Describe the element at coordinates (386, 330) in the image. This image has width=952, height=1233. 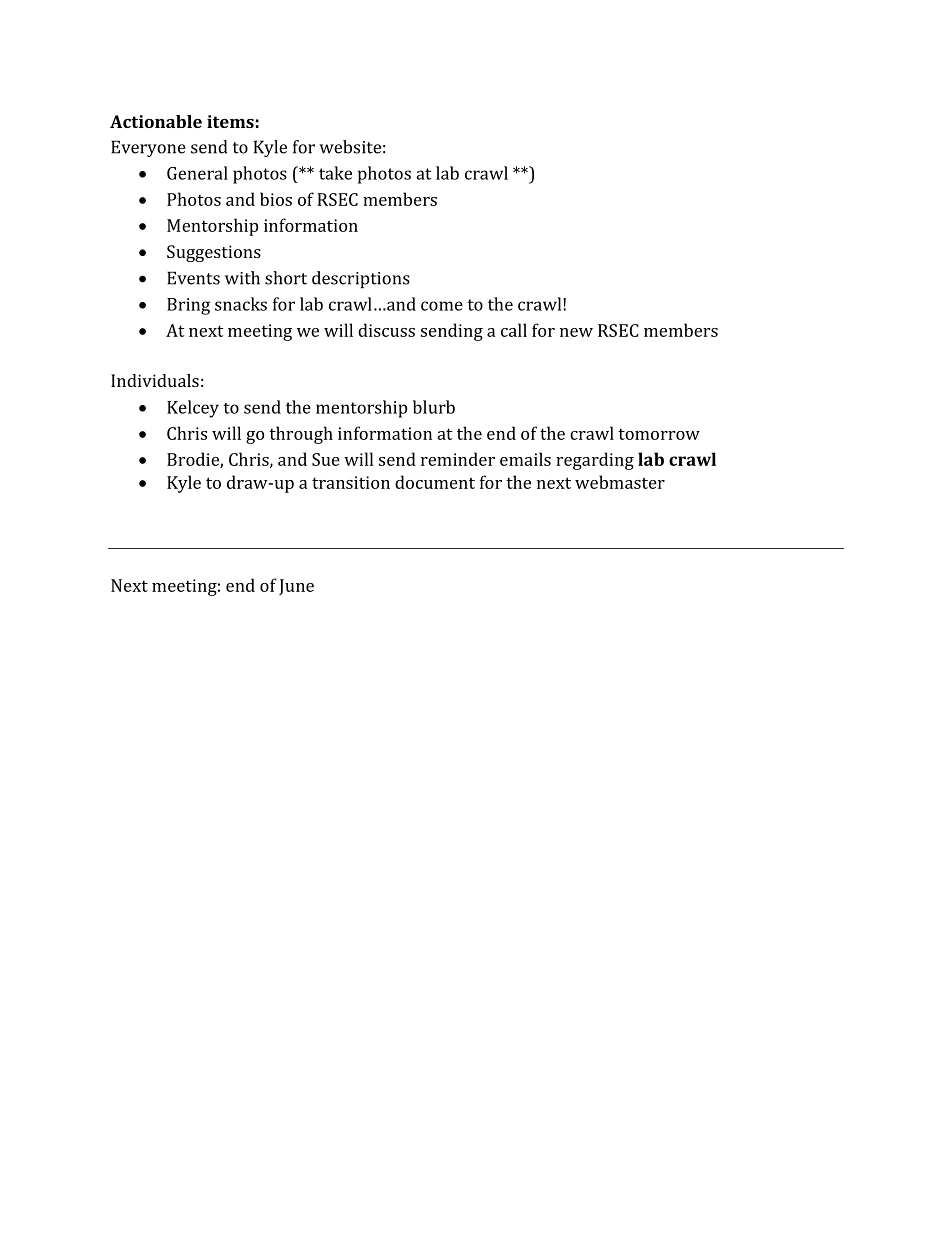
I see `discuss` at that location.
